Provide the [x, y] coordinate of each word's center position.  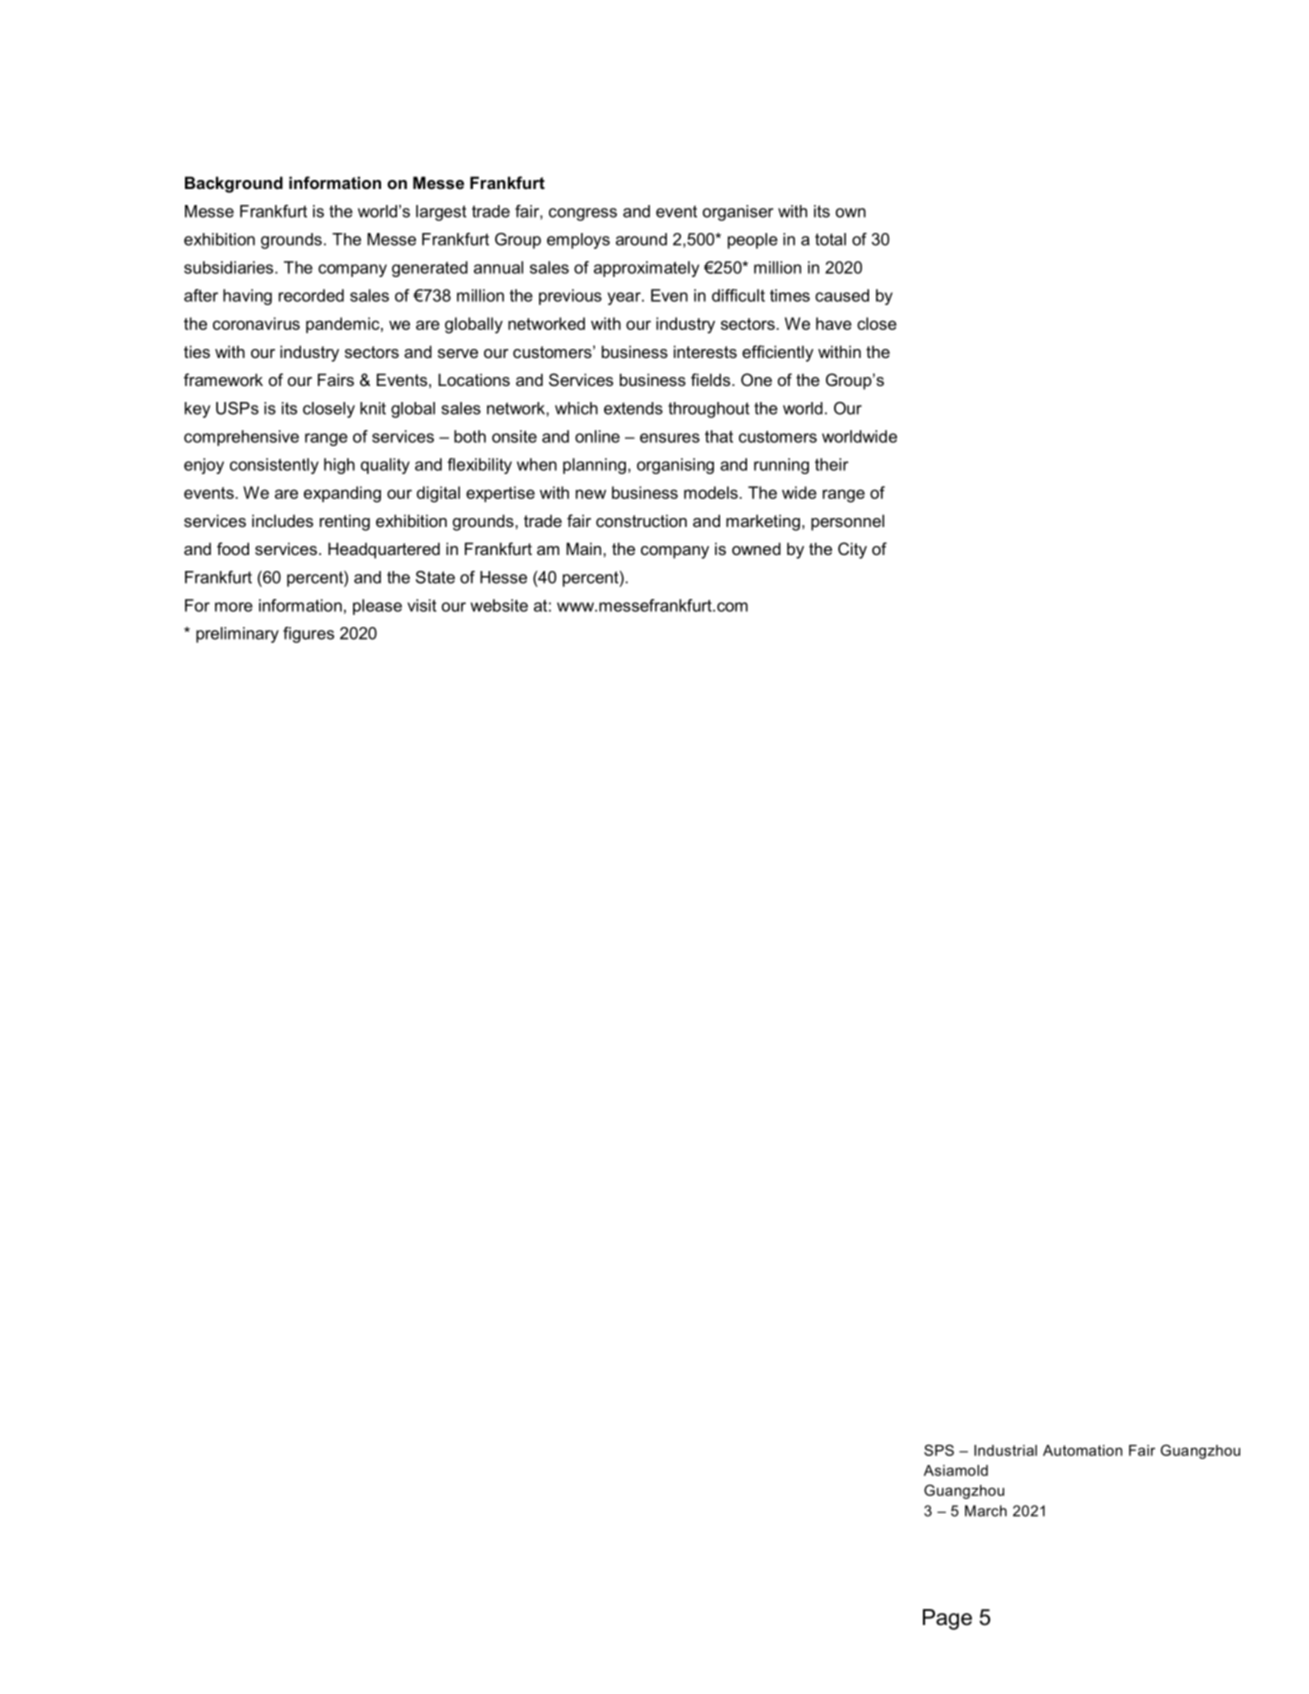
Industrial [1005, 1450]
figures [308, 635]
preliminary [237, 635]
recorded [311, 295]
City [852, 550]
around [641, 239]
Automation [1082, 1450]
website [499, 605]
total [830, 239]
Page [947, 1619]
